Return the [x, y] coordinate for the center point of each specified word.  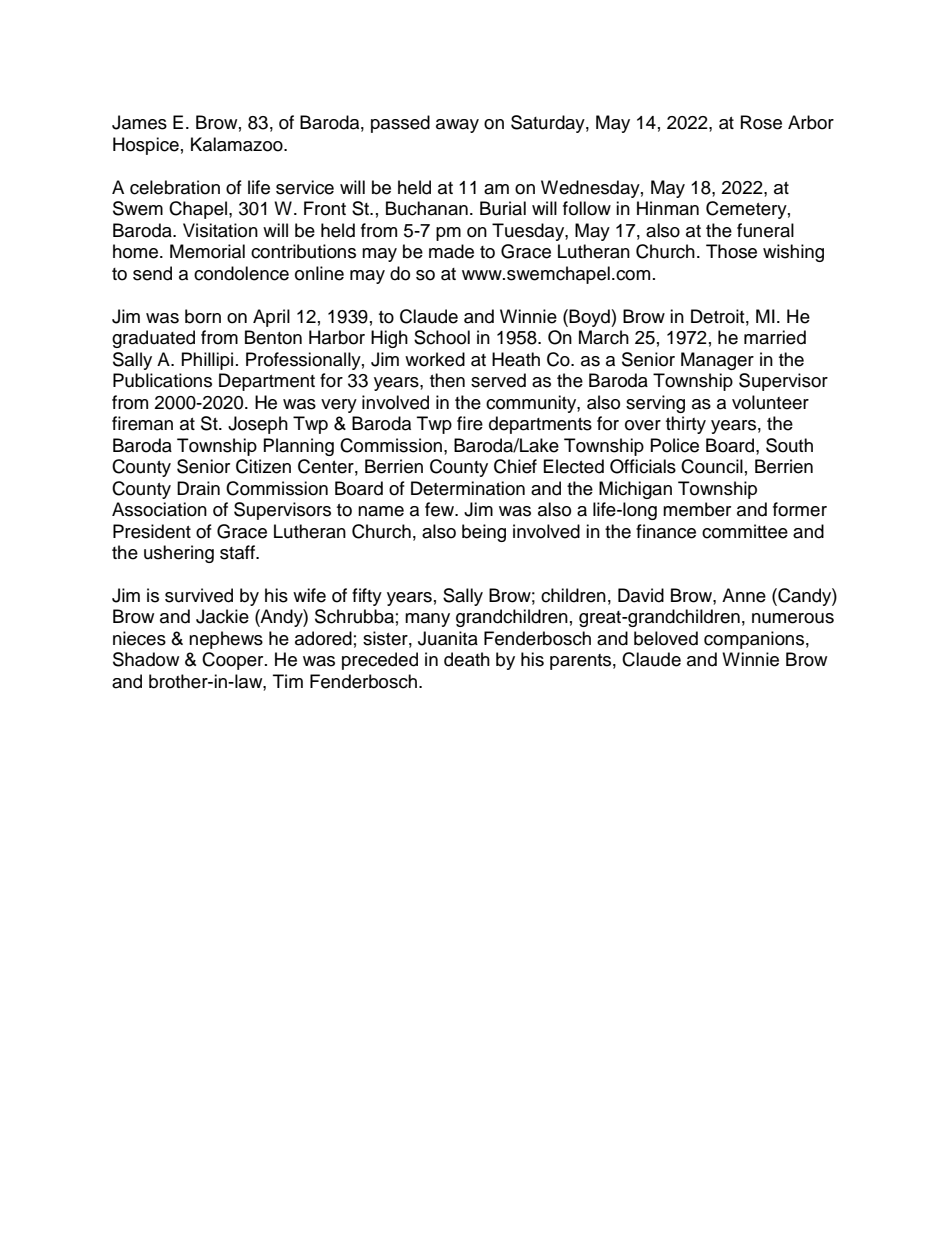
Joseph [258, 425]
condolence [241, 273]
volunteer [770, 402]
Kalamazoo [238, 144]
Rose [761, 122]
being [484, 533]
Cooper [234, 661]
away [457, 126]
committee [745, 531]
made [451, 251]
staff [238, 552]
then [447, 380]
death [467, 659]
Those [731, 251]
